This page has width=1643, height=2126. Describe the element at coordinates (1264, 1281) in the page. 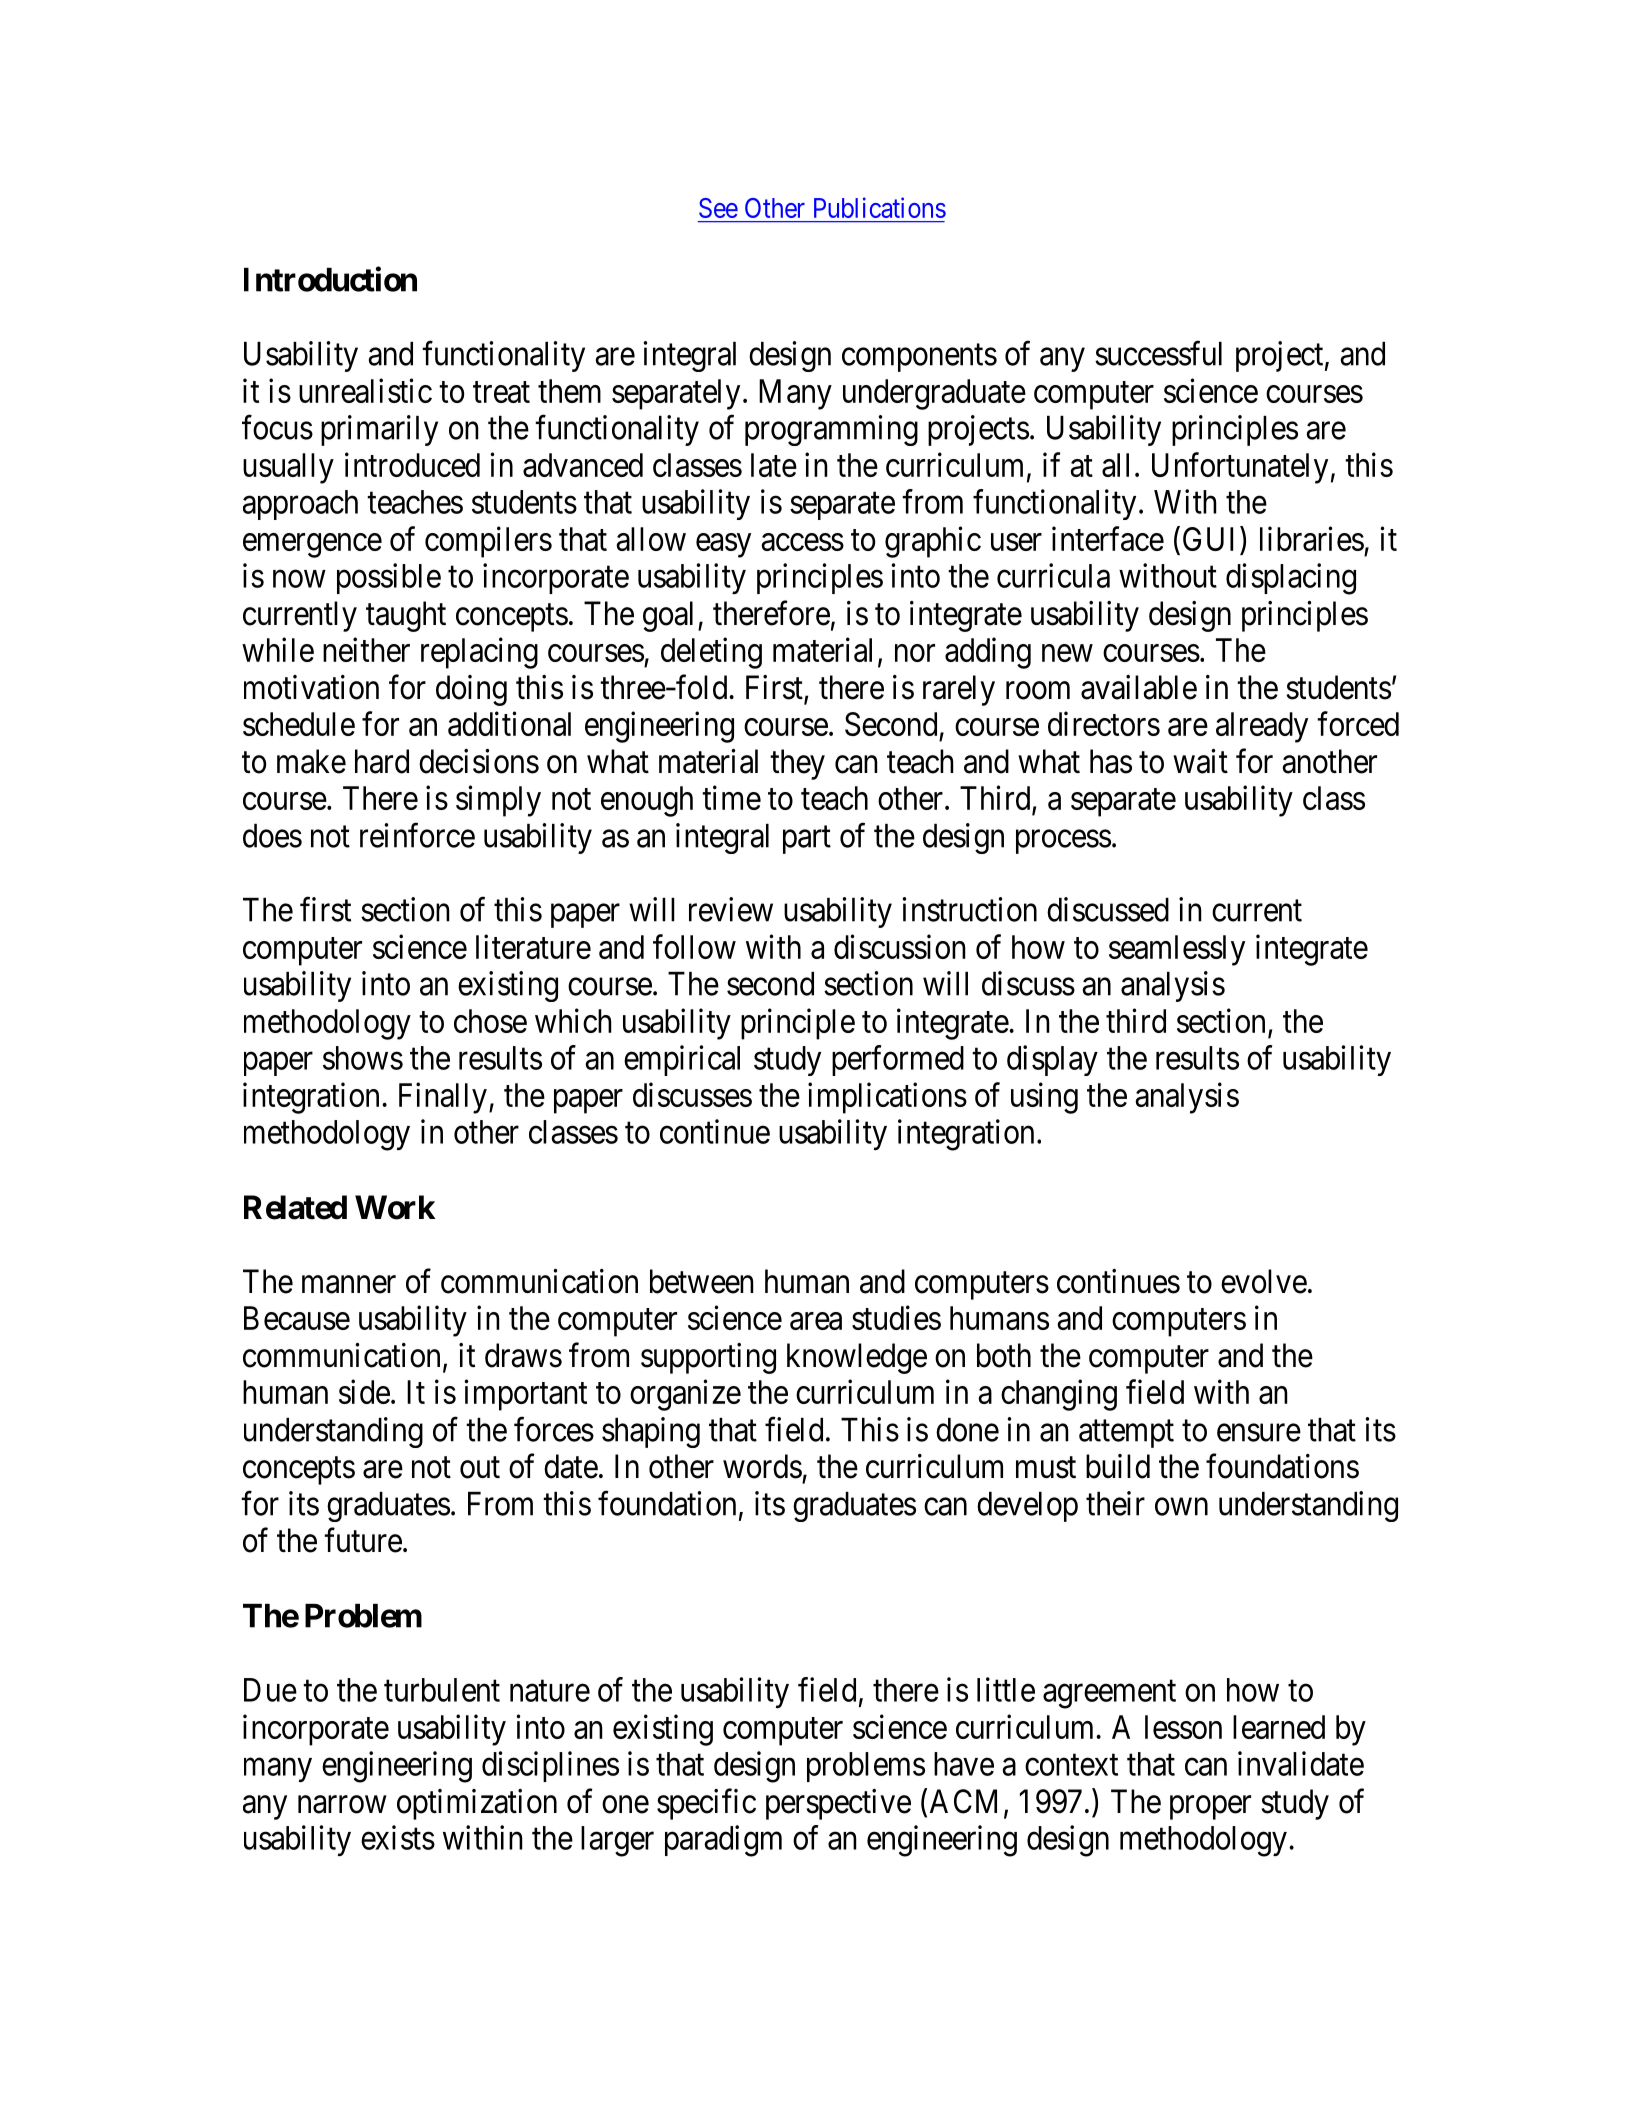

I see `evolve` at that location.
